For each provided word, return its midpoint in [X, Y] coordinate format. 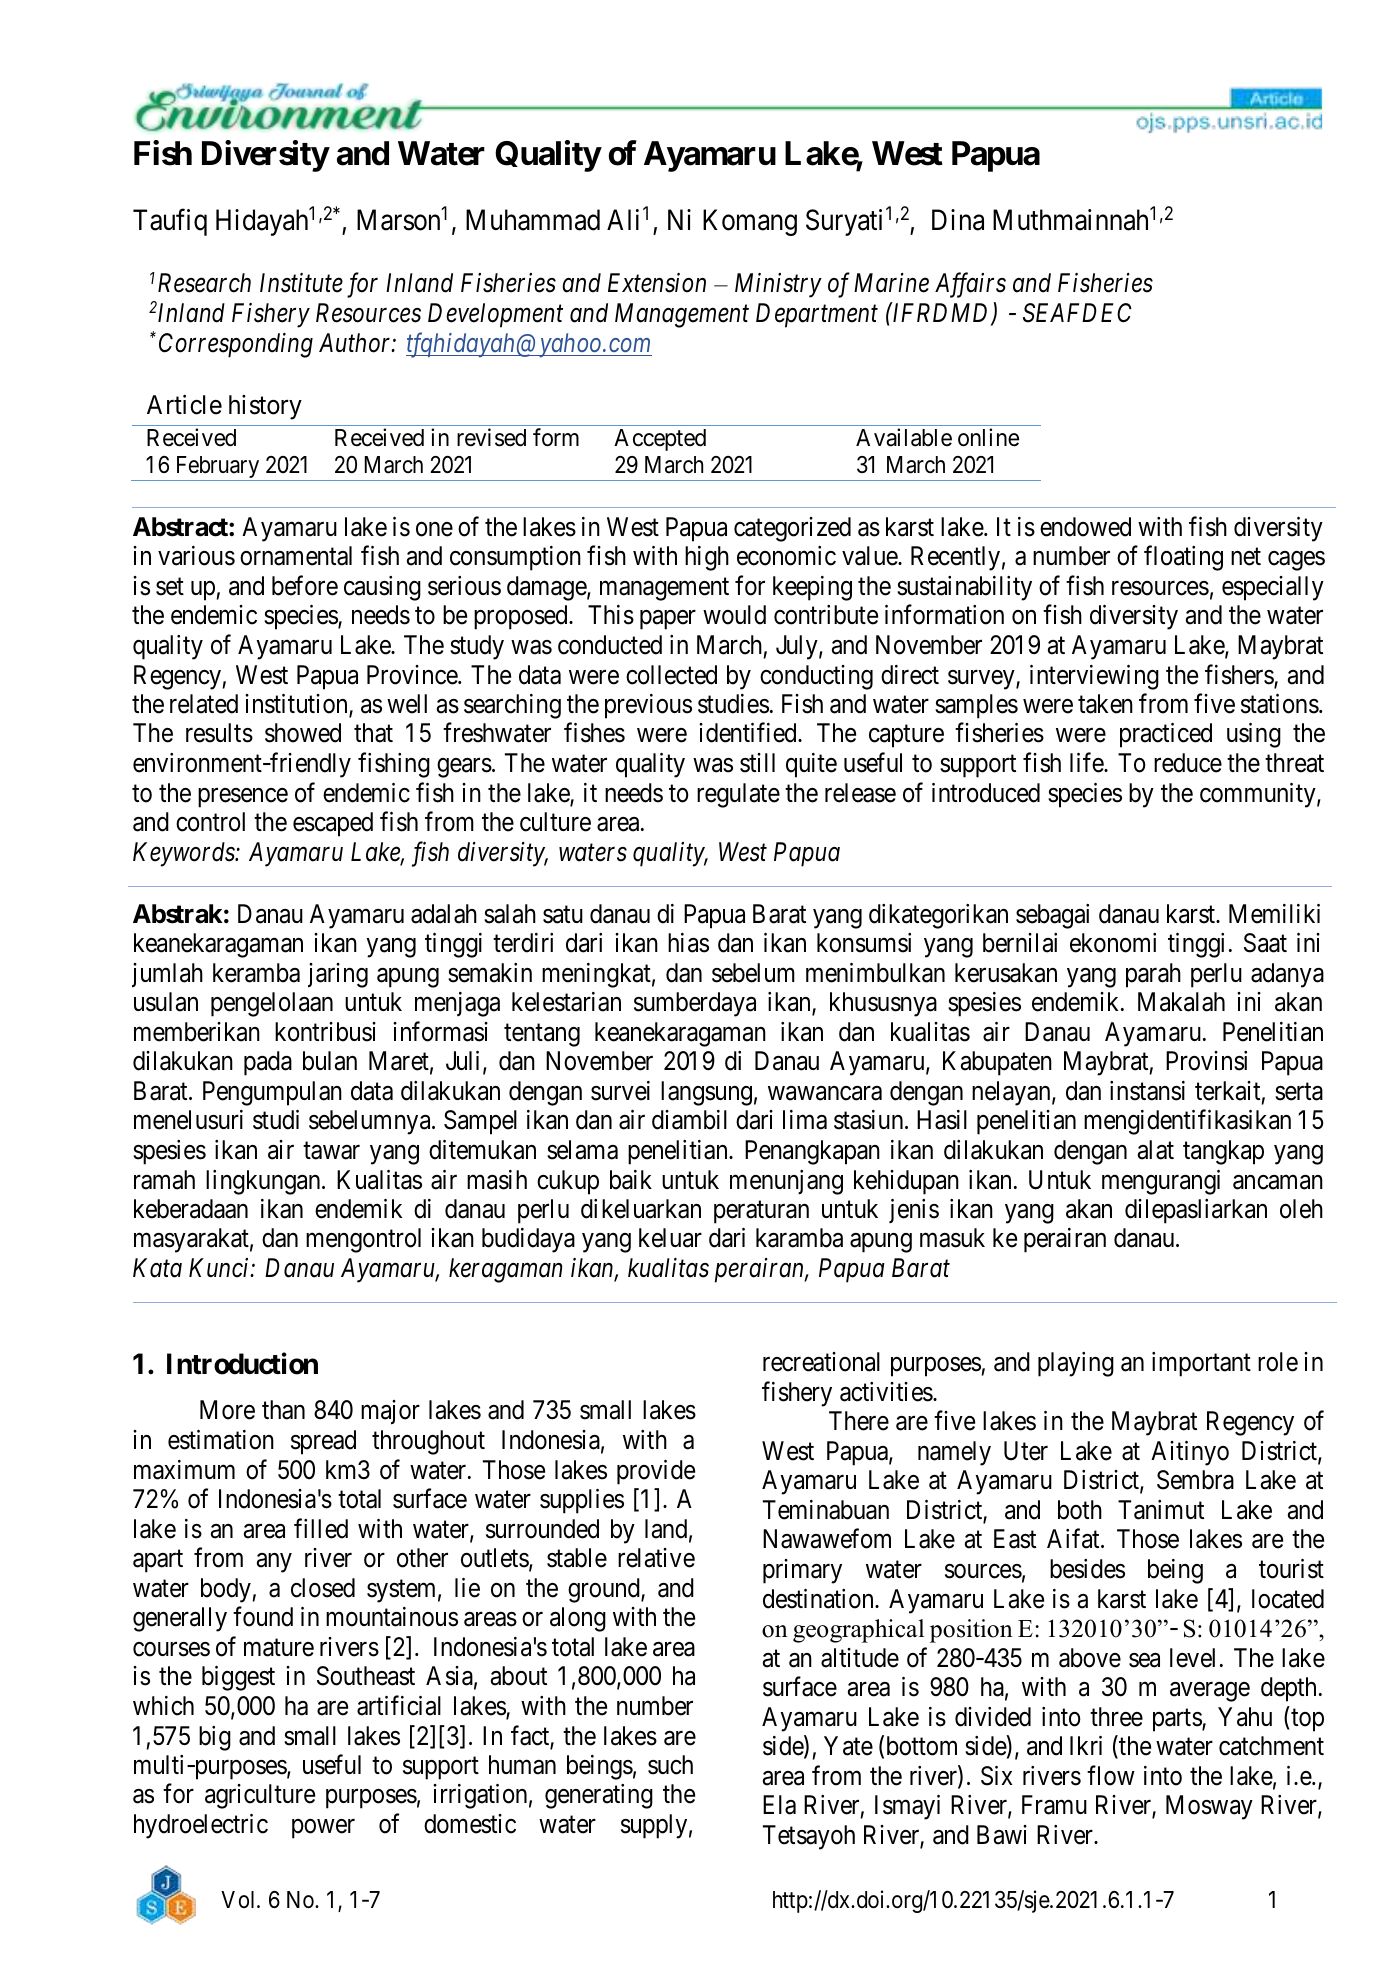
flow [1111, 1775]
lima [805, 1120]
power [323, 1829]
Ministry [778, 286]
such [670, 1765]
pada [268, 1063]
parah [1153, 975]
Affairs [970, 285]
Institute [301, 283]
